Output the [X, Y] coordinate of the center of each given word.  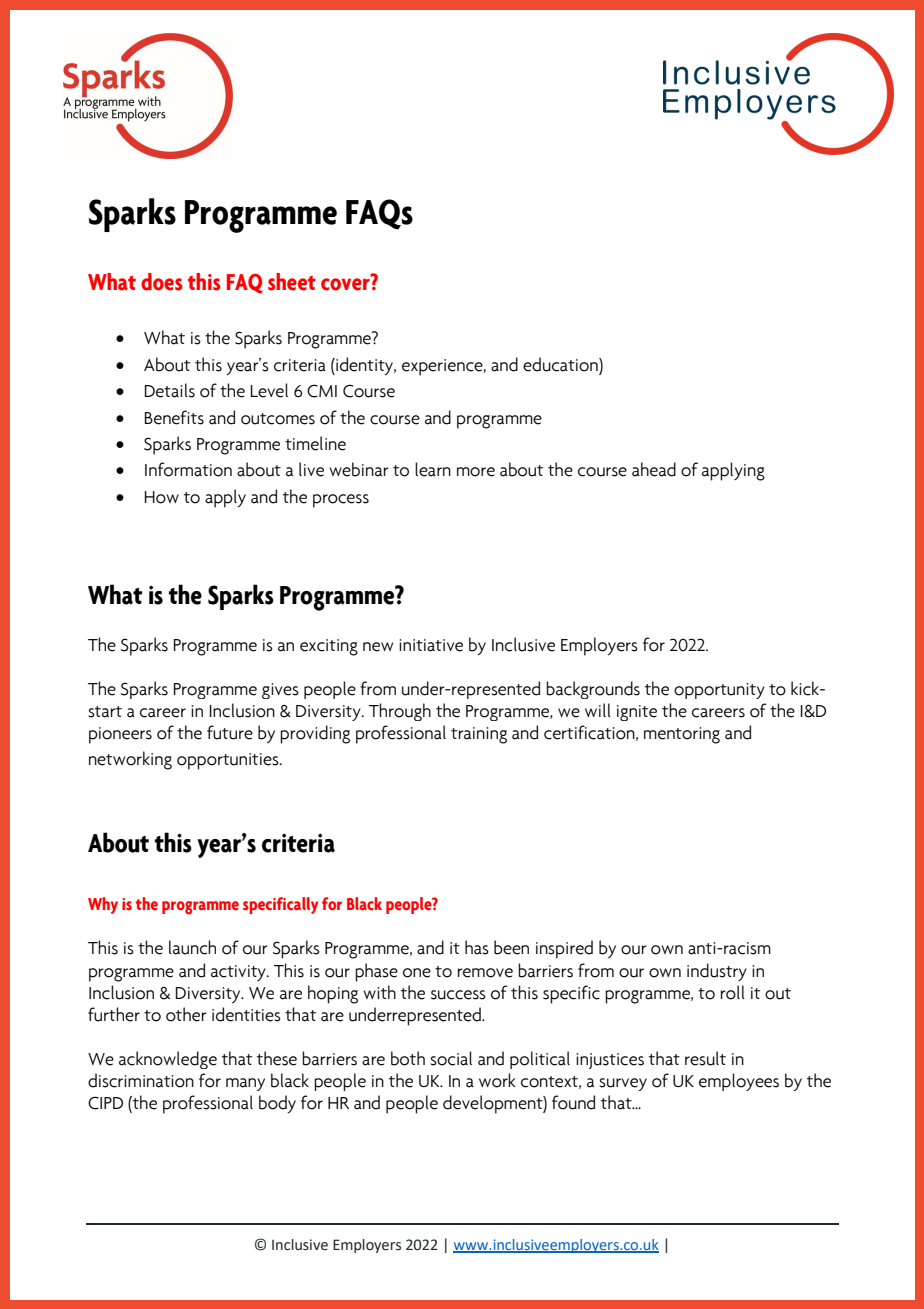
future [230, 732]
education [561, 364]
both [408, 1058]
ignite [637, 713]
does [161, 282]
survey [623, 1084]
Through [400, 712]
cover [346, 283]
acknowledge [168, 1060]
